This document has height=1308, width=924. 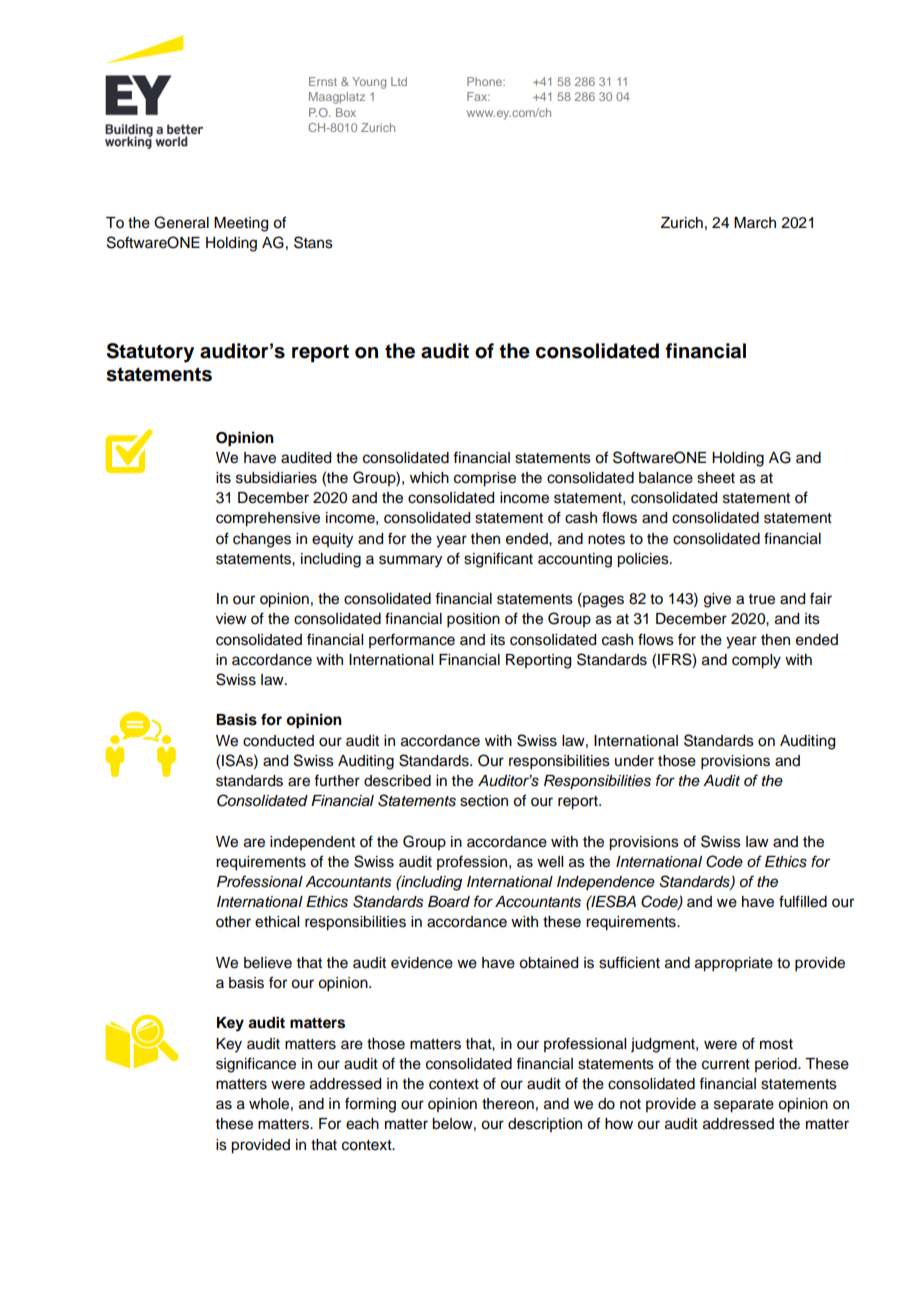 What do you see at coordinates (755, 223) in the document?
I see `March` at bounding box center [755, 223].
